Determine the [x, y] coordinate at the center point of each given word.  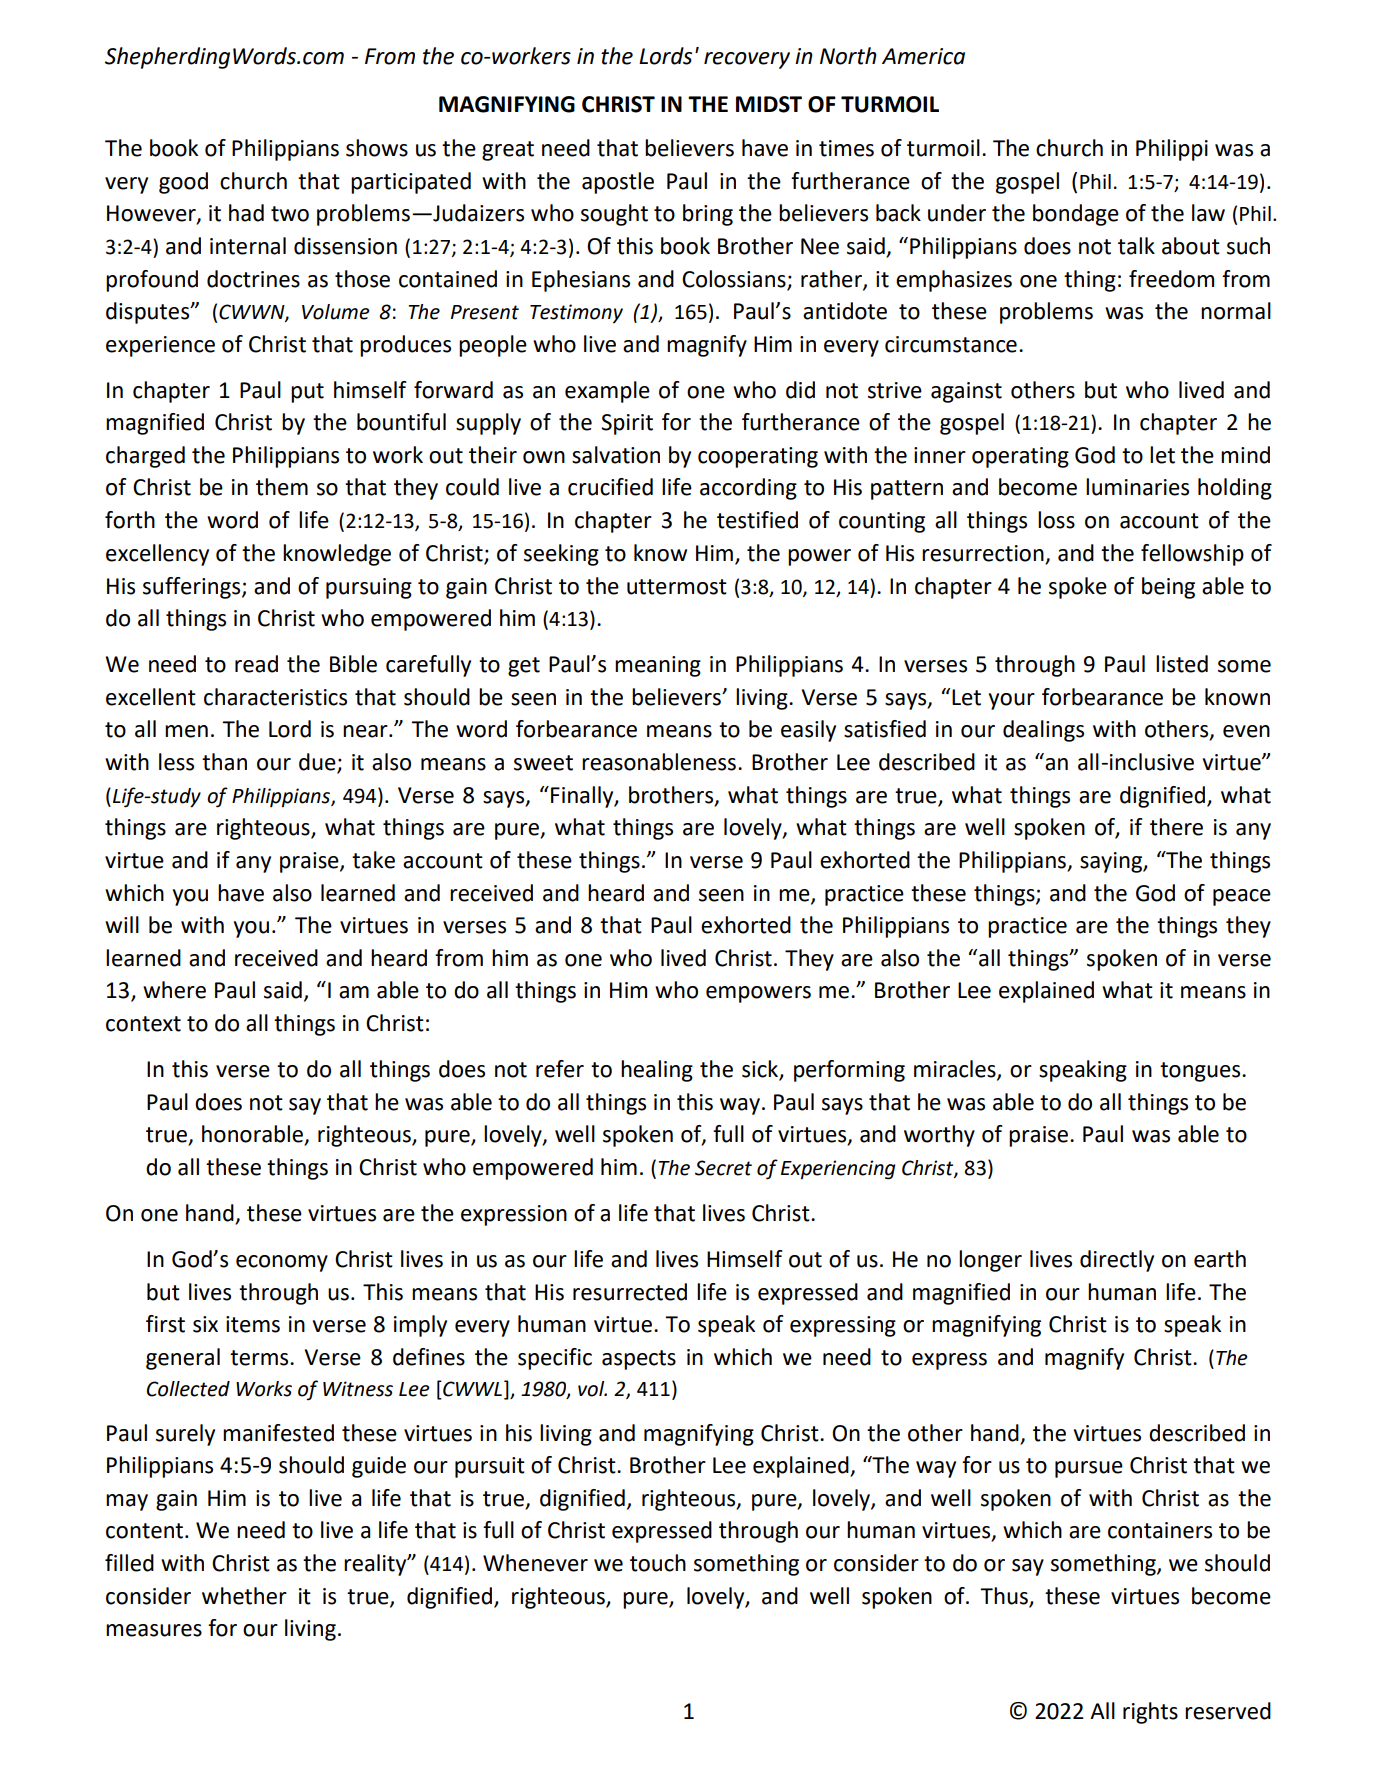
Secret [723, 1168]
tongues [1201, 1072]
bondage [1076, 215]
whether [244, 1596]
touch [658, 1563]
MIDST [769, 104]
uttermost [677, 587]
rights [1150, 1713]
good [183, 183]
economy [282, 1263]
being [1168, 588]
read [256, 664]
